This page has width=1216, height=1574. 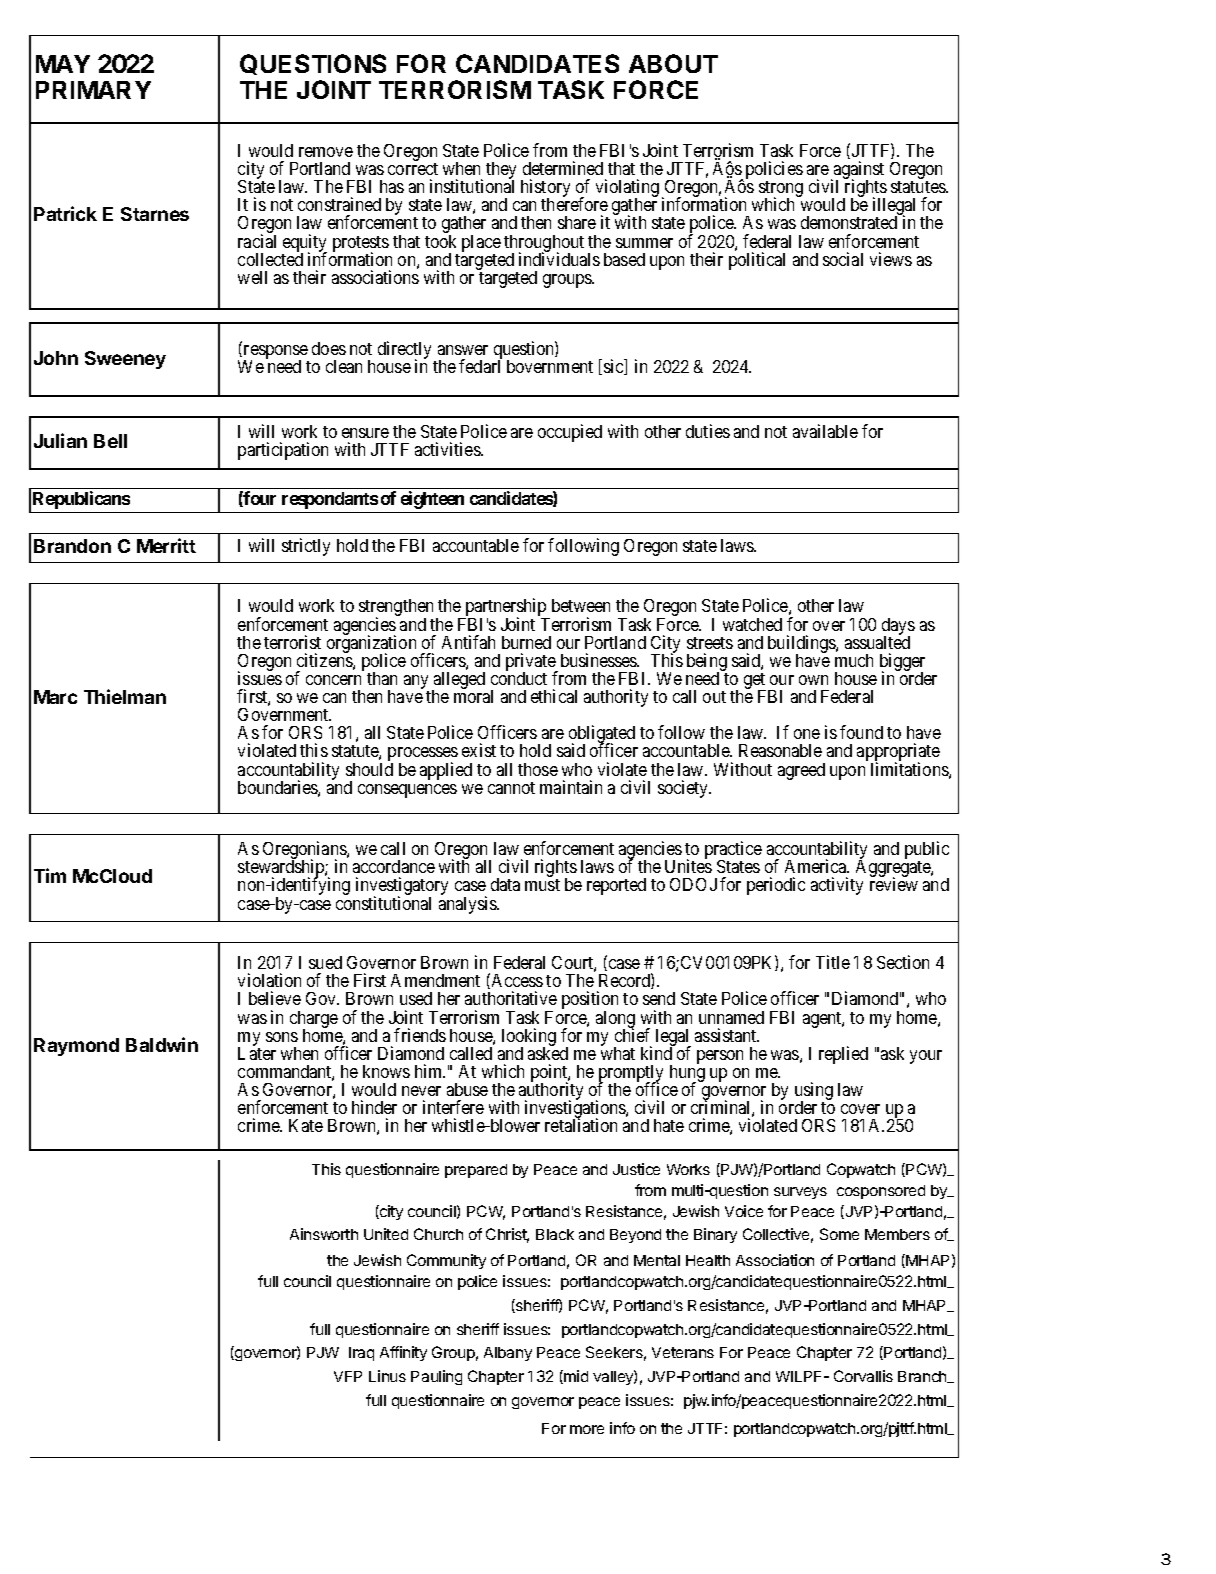 I want to click on PRIMARY, so click(x=93, y=90).
